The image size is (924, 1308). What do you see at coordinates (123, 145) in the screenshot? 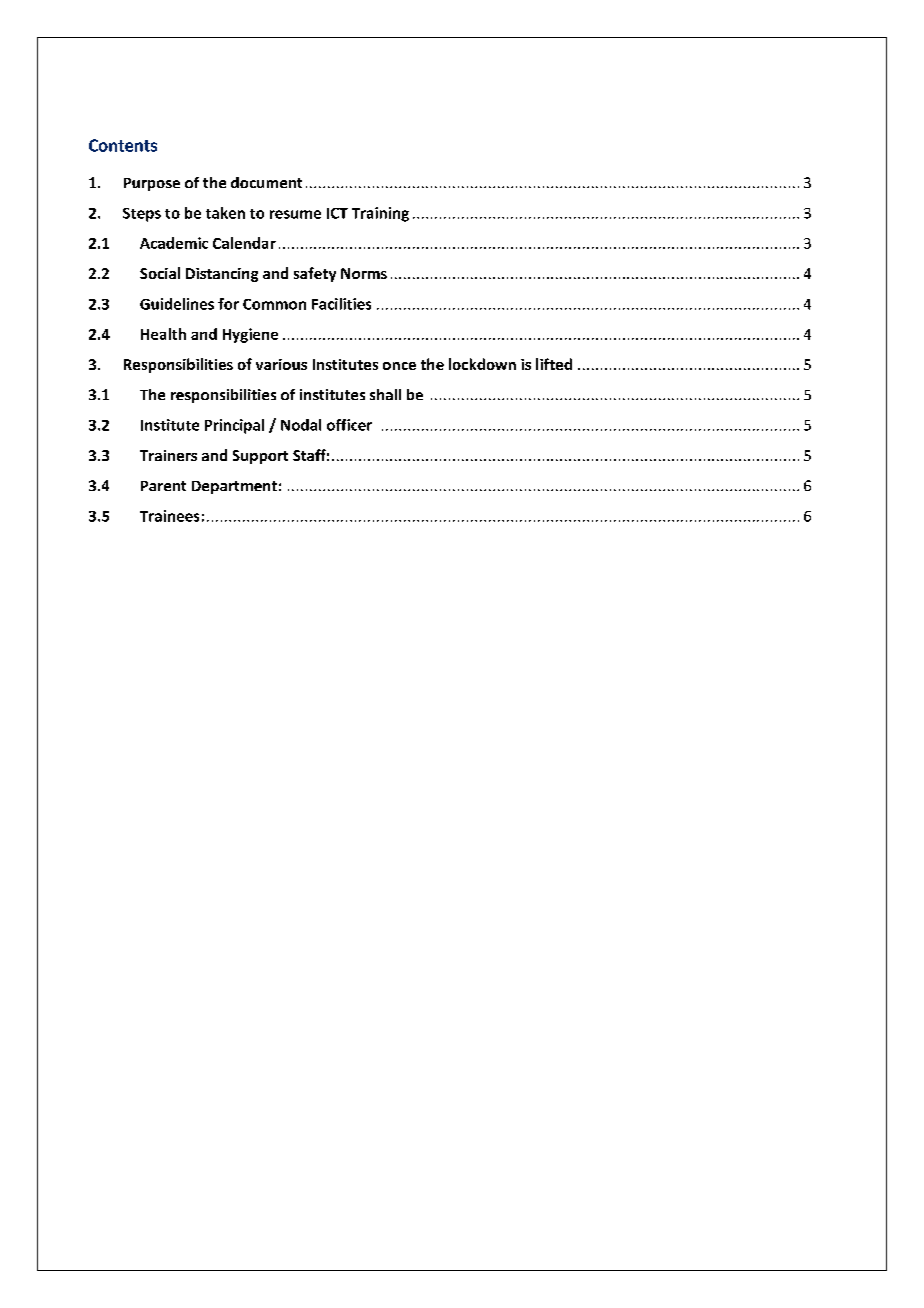
I see `Contents` at bounding box center [123, 145].
